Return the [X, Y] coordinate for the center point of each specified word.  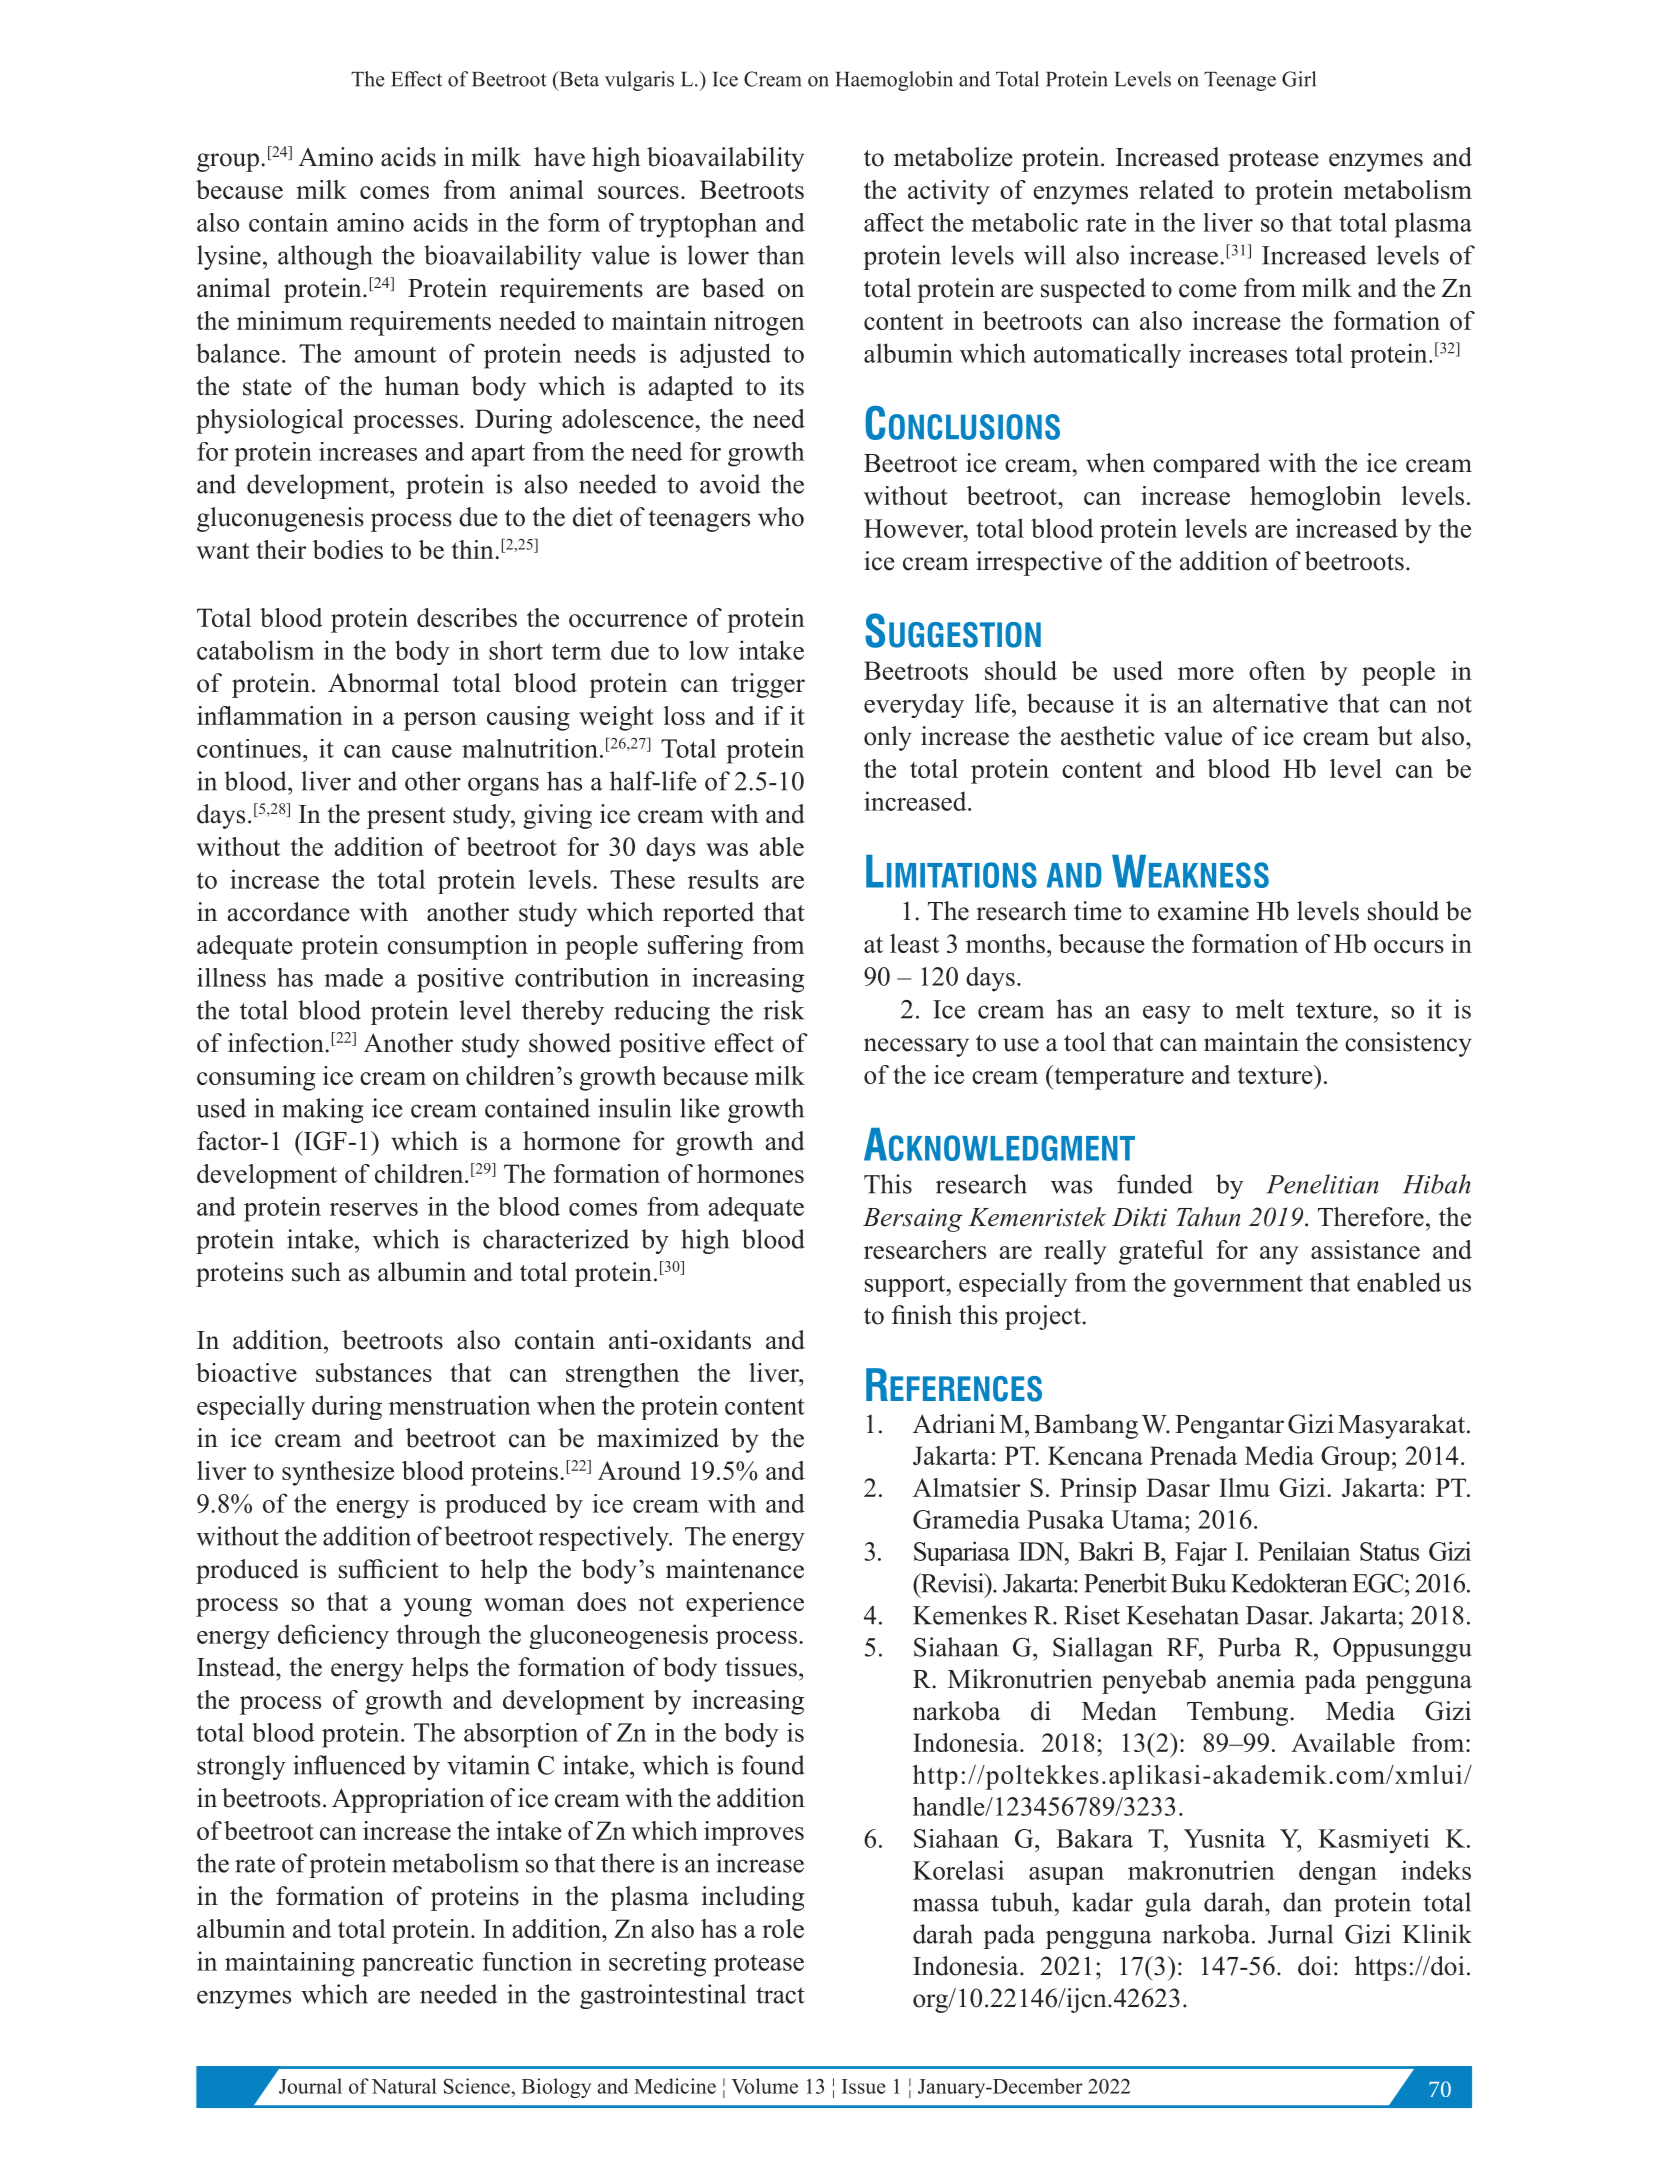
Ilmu [1244, 1487]
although [325, 257]
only [888, 738]
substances [374, 1372]
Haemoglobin [894, 81]
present [406, 818]
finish [922, 1315]
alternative [1270, 703]
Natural [404, 2086]
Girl [1299, 79]
